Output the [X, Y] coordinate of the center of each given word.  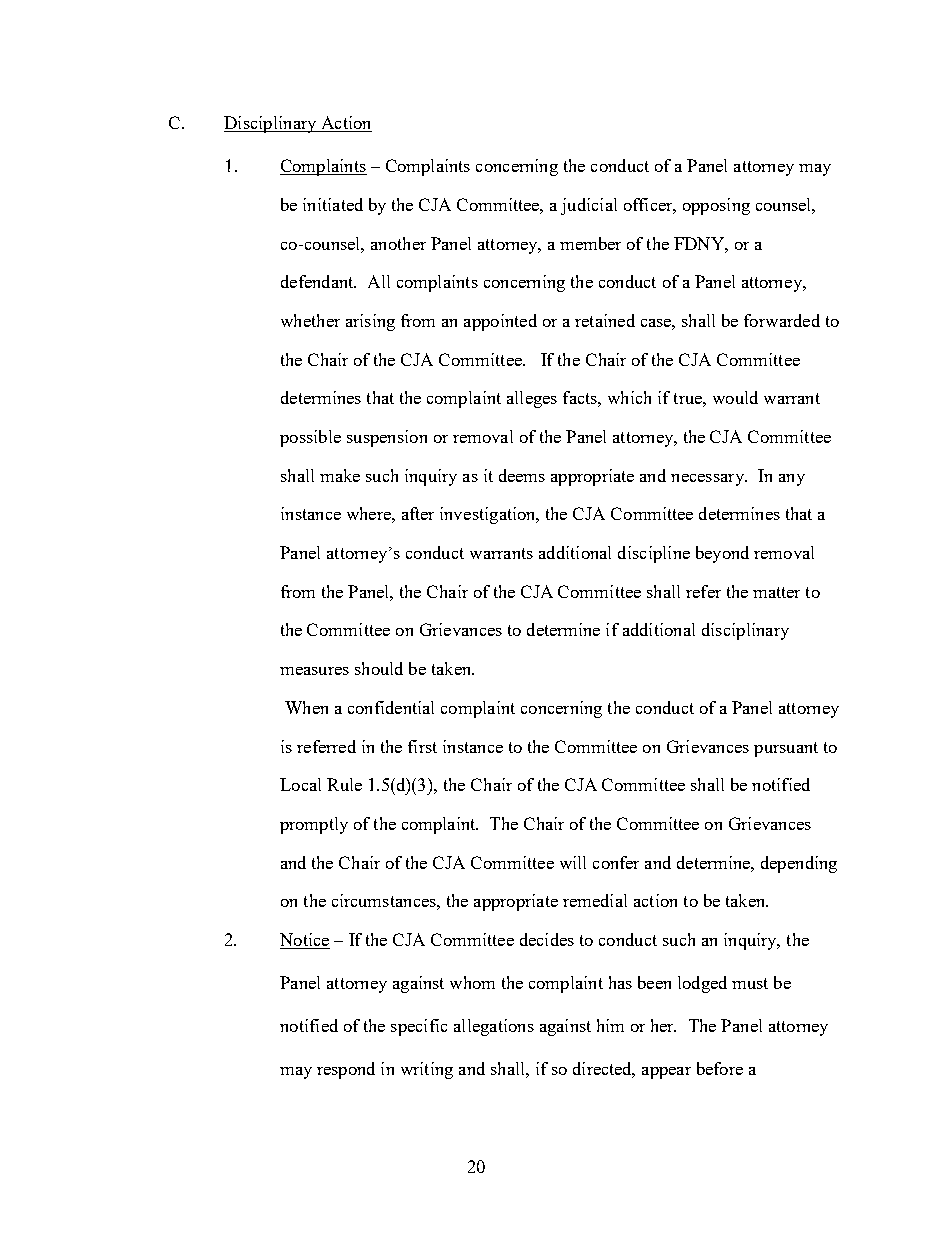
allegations [494, 1027]
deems [522, 475]
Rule [344, 784]
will [573, 862]
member [590, 243]
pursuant [786, 749]
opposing [716, 206]
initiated [333, 204]
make [340, 475]
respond [346, 1070]
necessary [708, 480]
